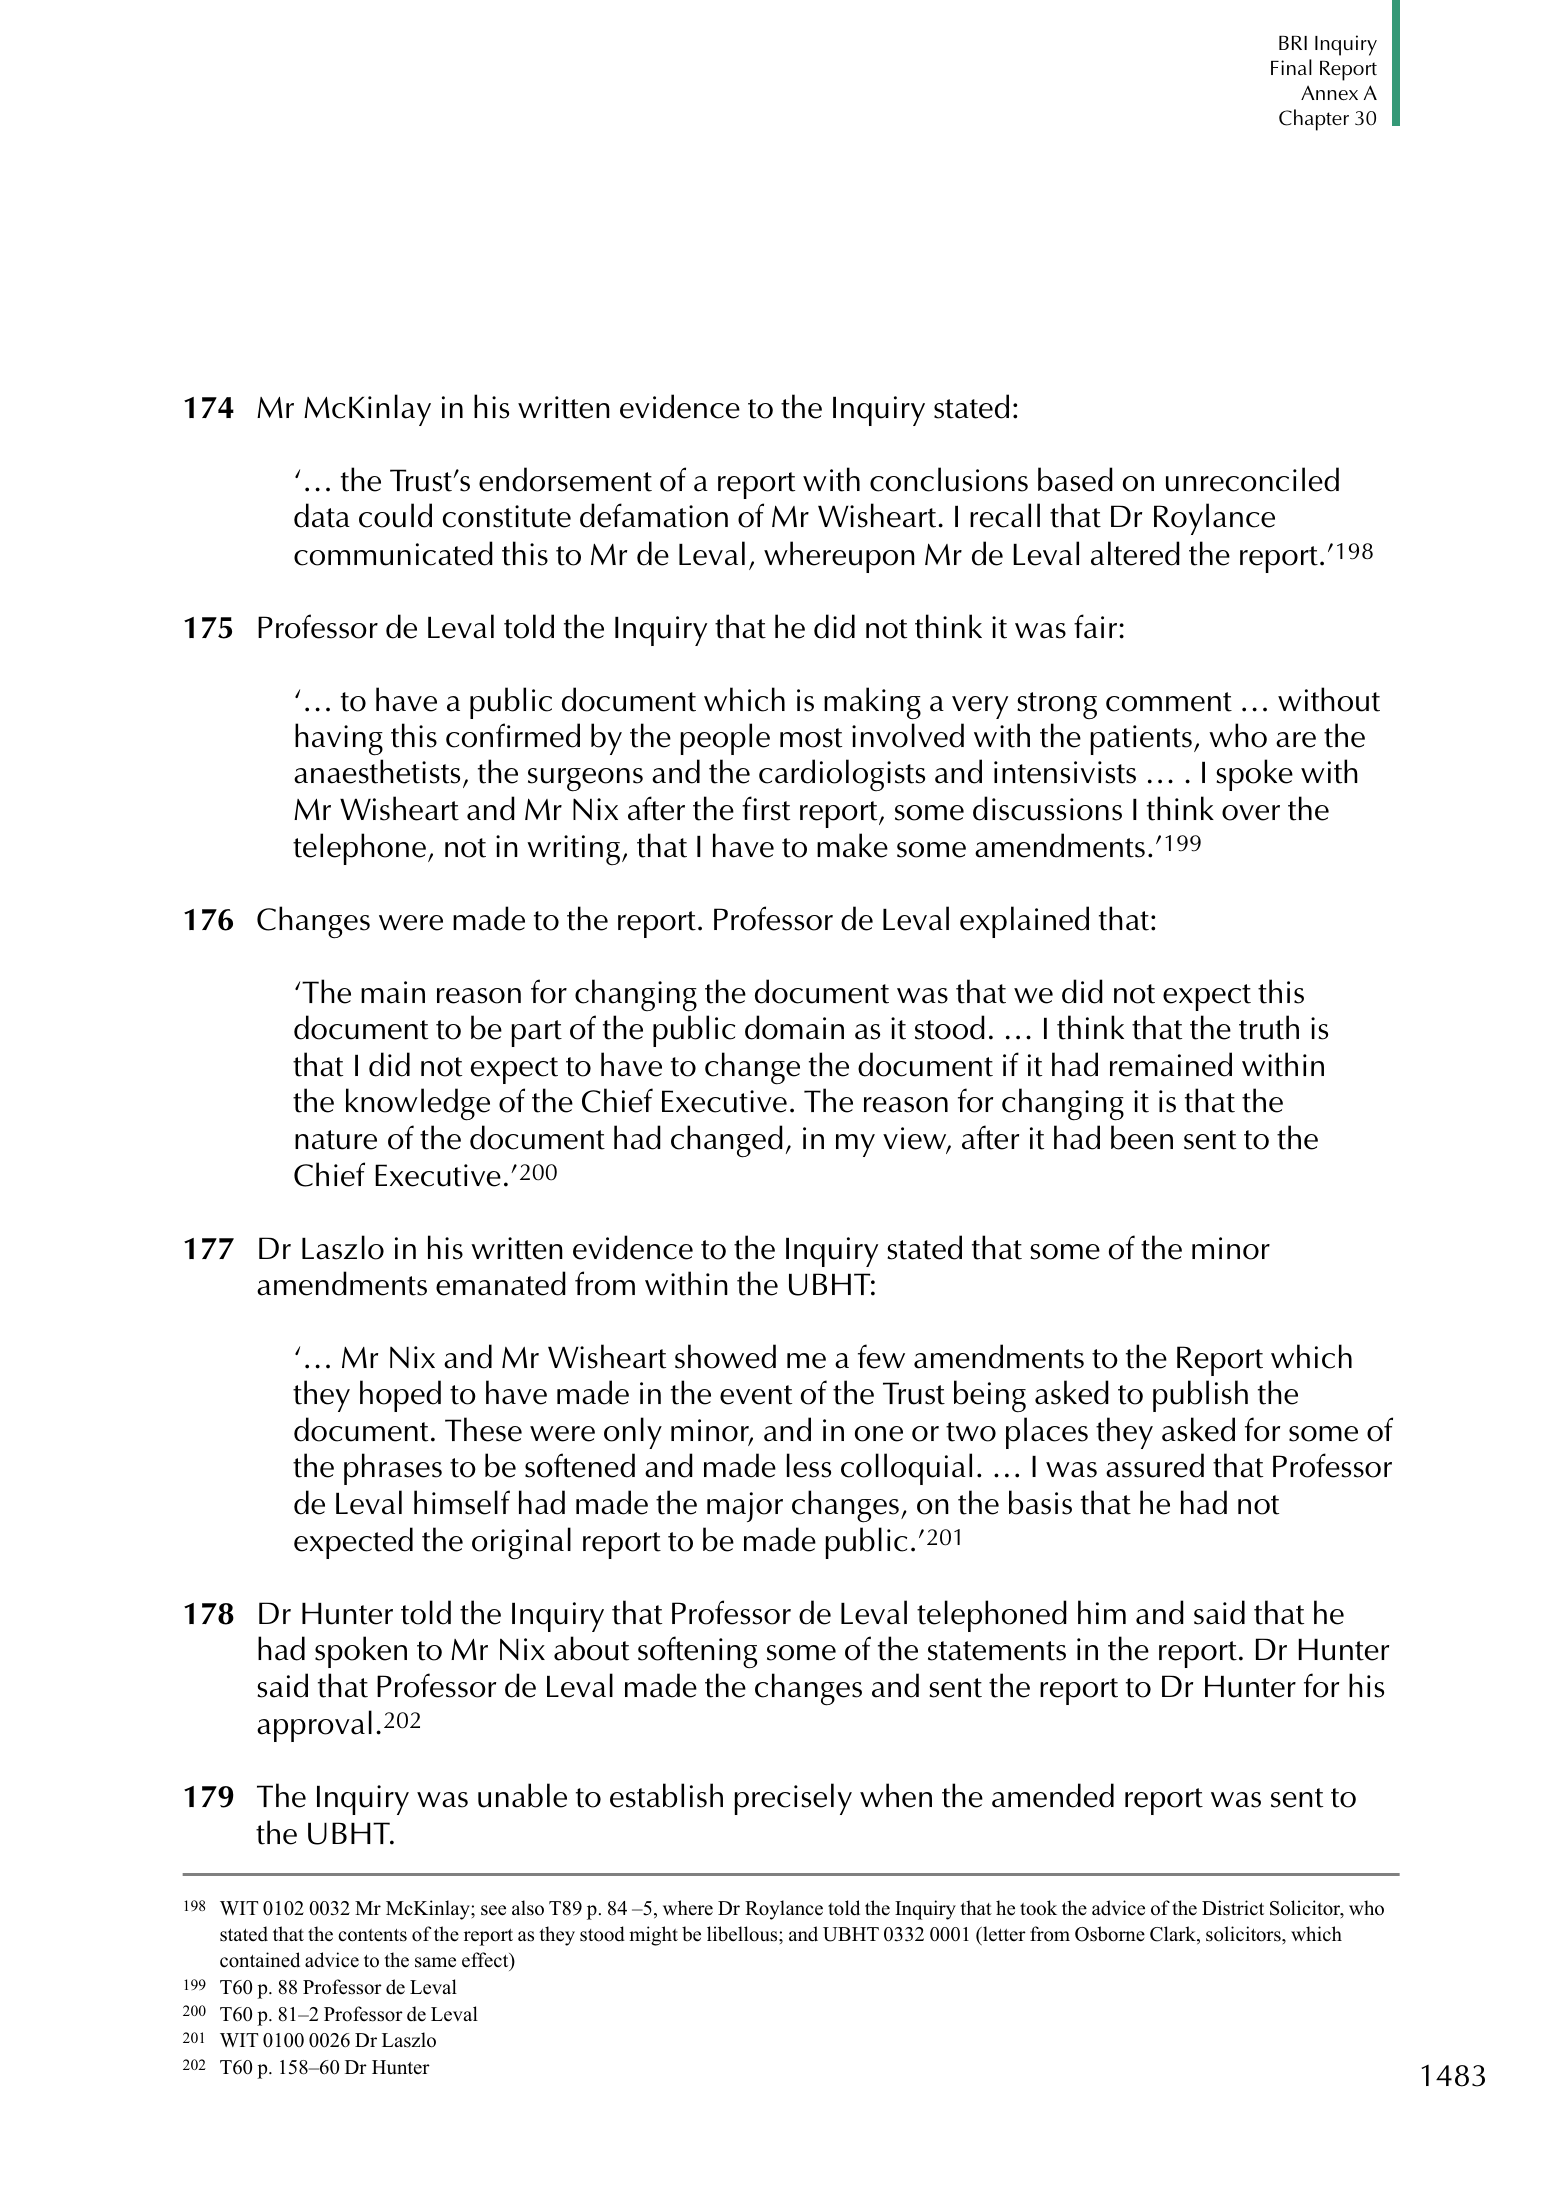  What do you see at coordinates (400, 1396) in the document?
I see `hoped` at bounding box center [400, 1396].
